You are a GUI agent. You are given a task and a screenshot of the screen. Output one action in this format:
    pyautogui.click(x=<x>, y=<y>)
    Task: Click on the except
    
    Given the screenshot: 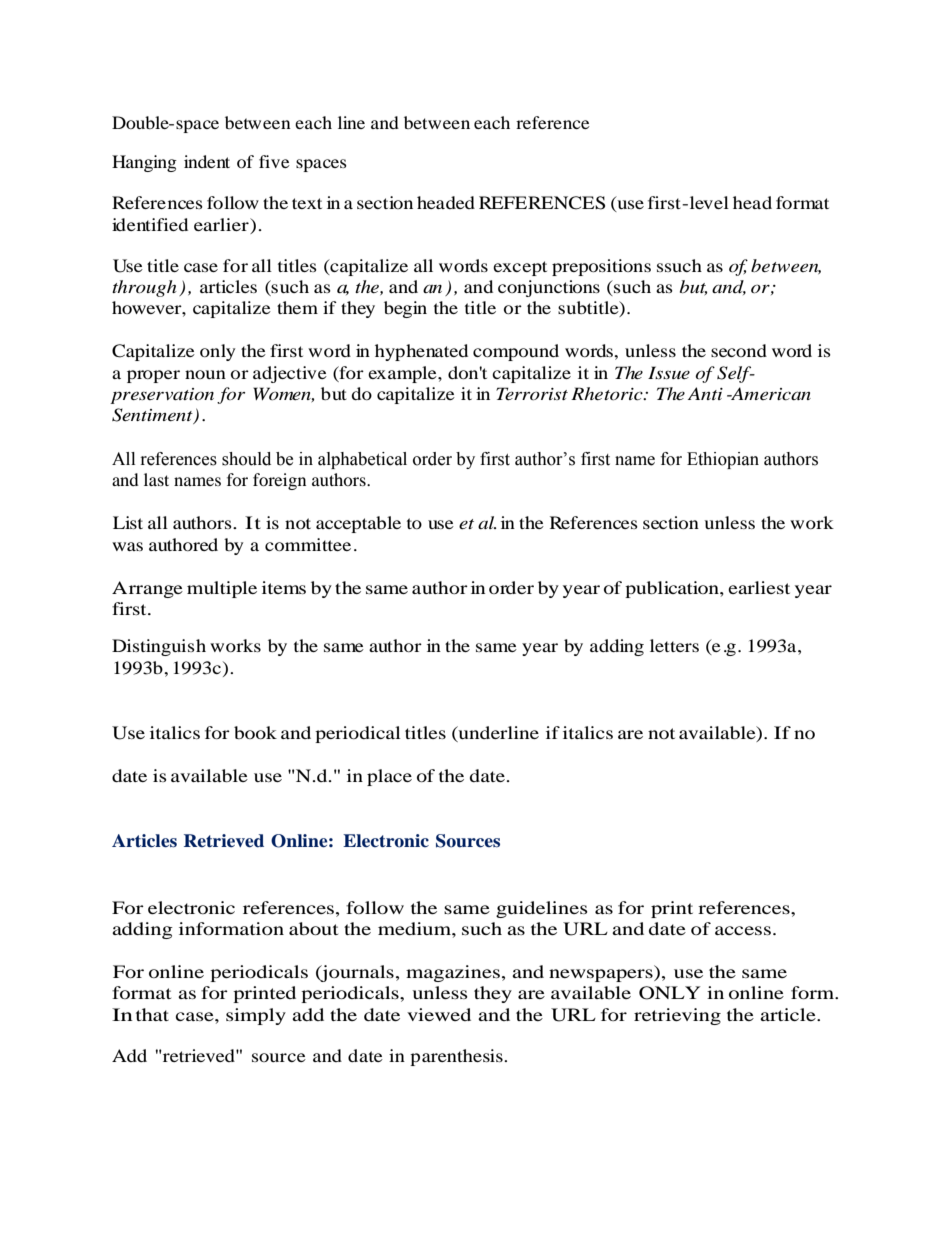 What is the action you would take?
    pyautogui.click(x=520, y=268)
